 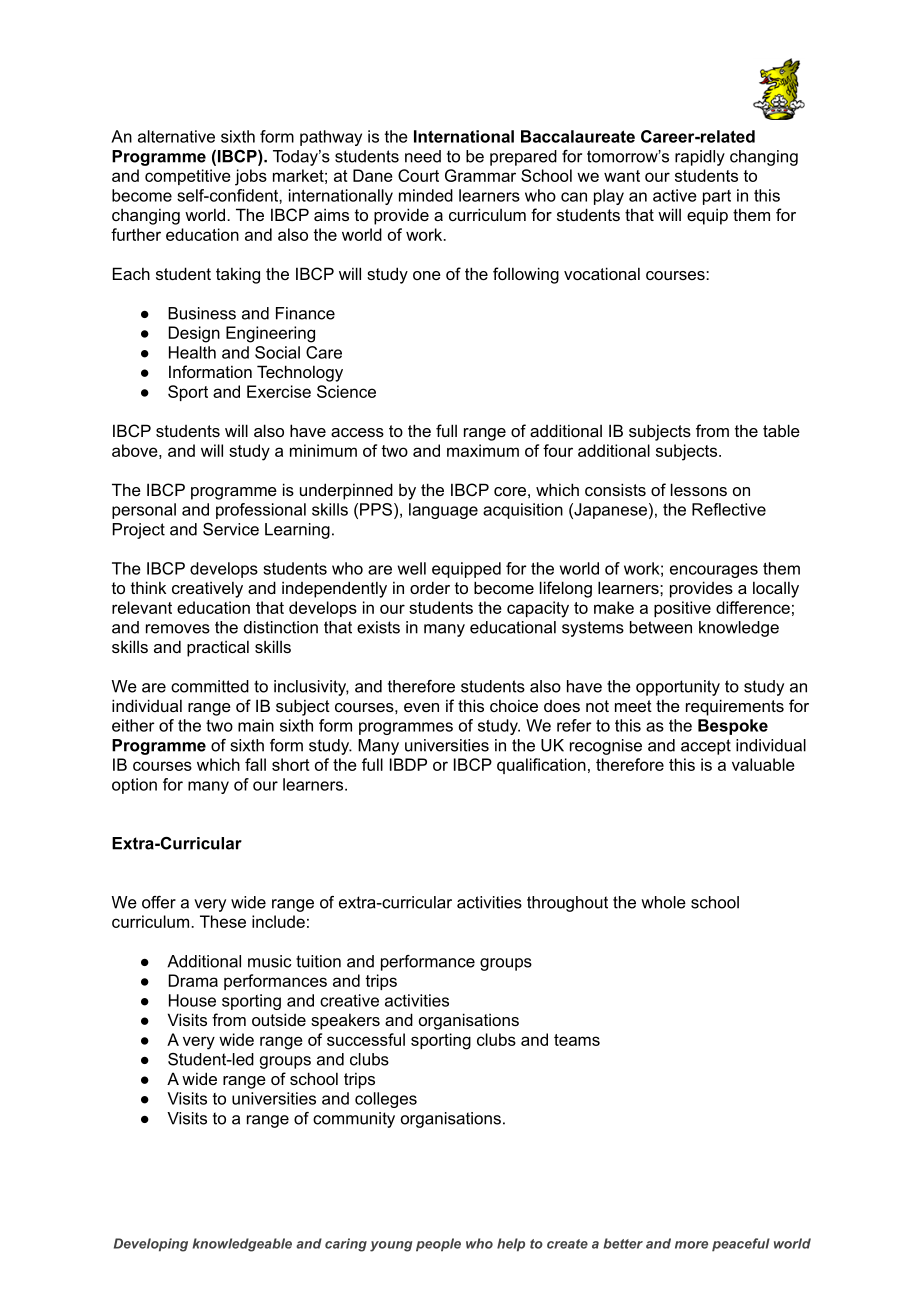 What do you see at coordinates (729, 509) in the page?
I see `Reflective` at bounding box center [729, 509].
